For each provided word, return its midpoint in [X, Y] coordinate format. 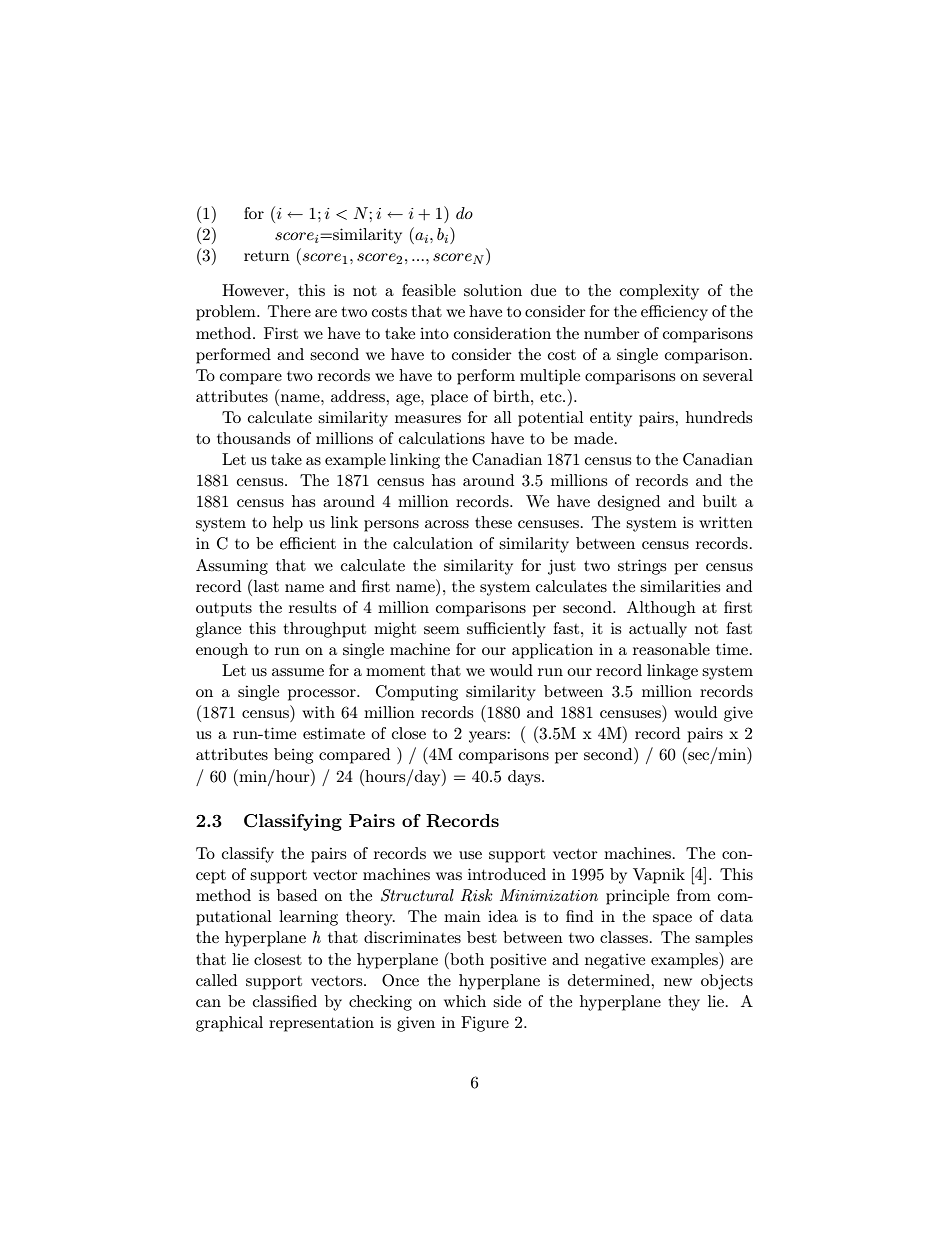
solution [493, 290]
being [293, 756]
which [465, 1001]
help [288, 524]
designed [629, 503]
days [525, 778]
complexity [659, 292]
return [267, 256]
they [684, 1003]
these [493, 522]
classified [285, 1001]
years [488, 737]
